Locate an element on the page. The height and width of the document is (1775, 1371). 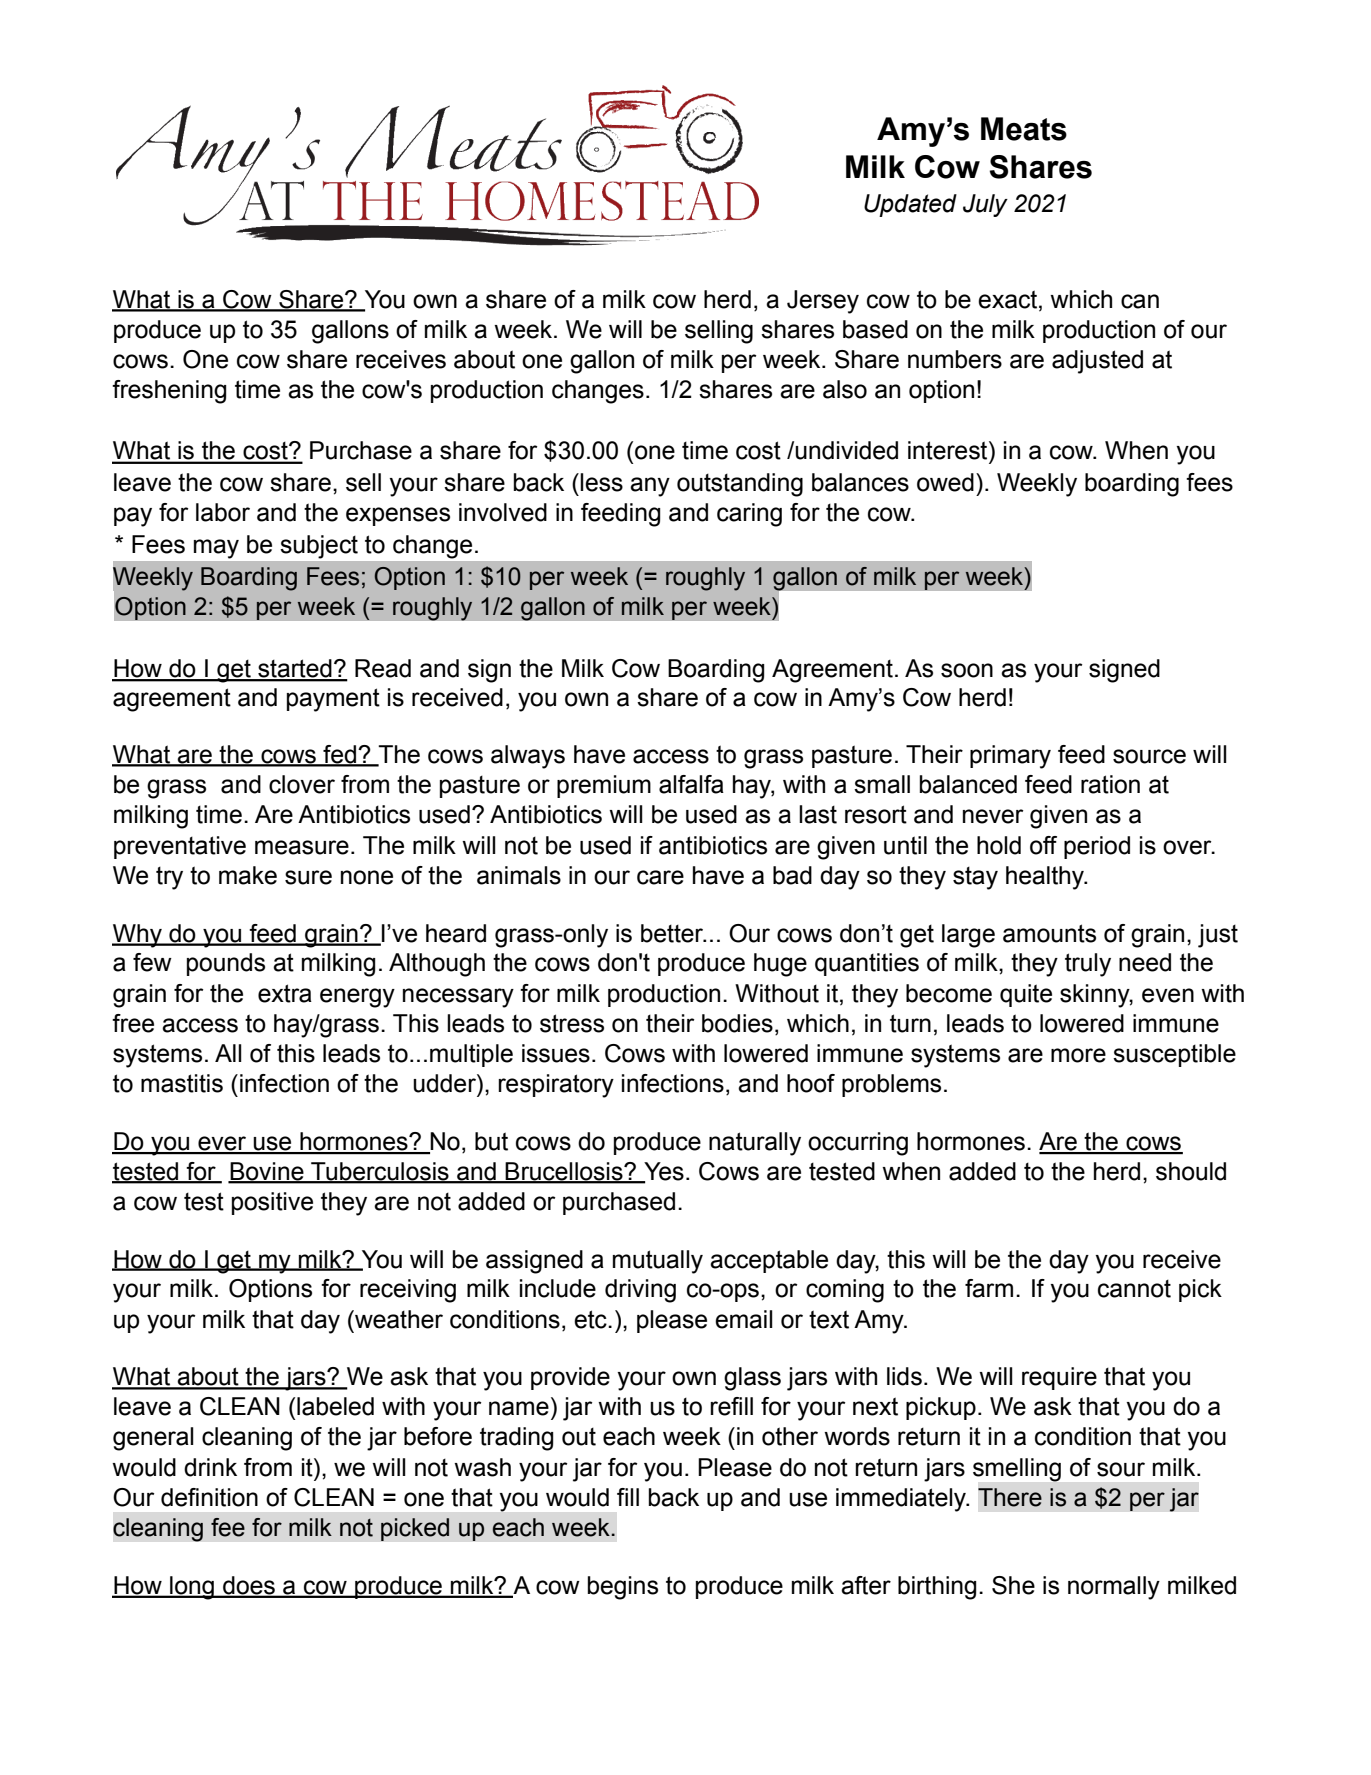
primary is located at coordinates (1010, 757).
